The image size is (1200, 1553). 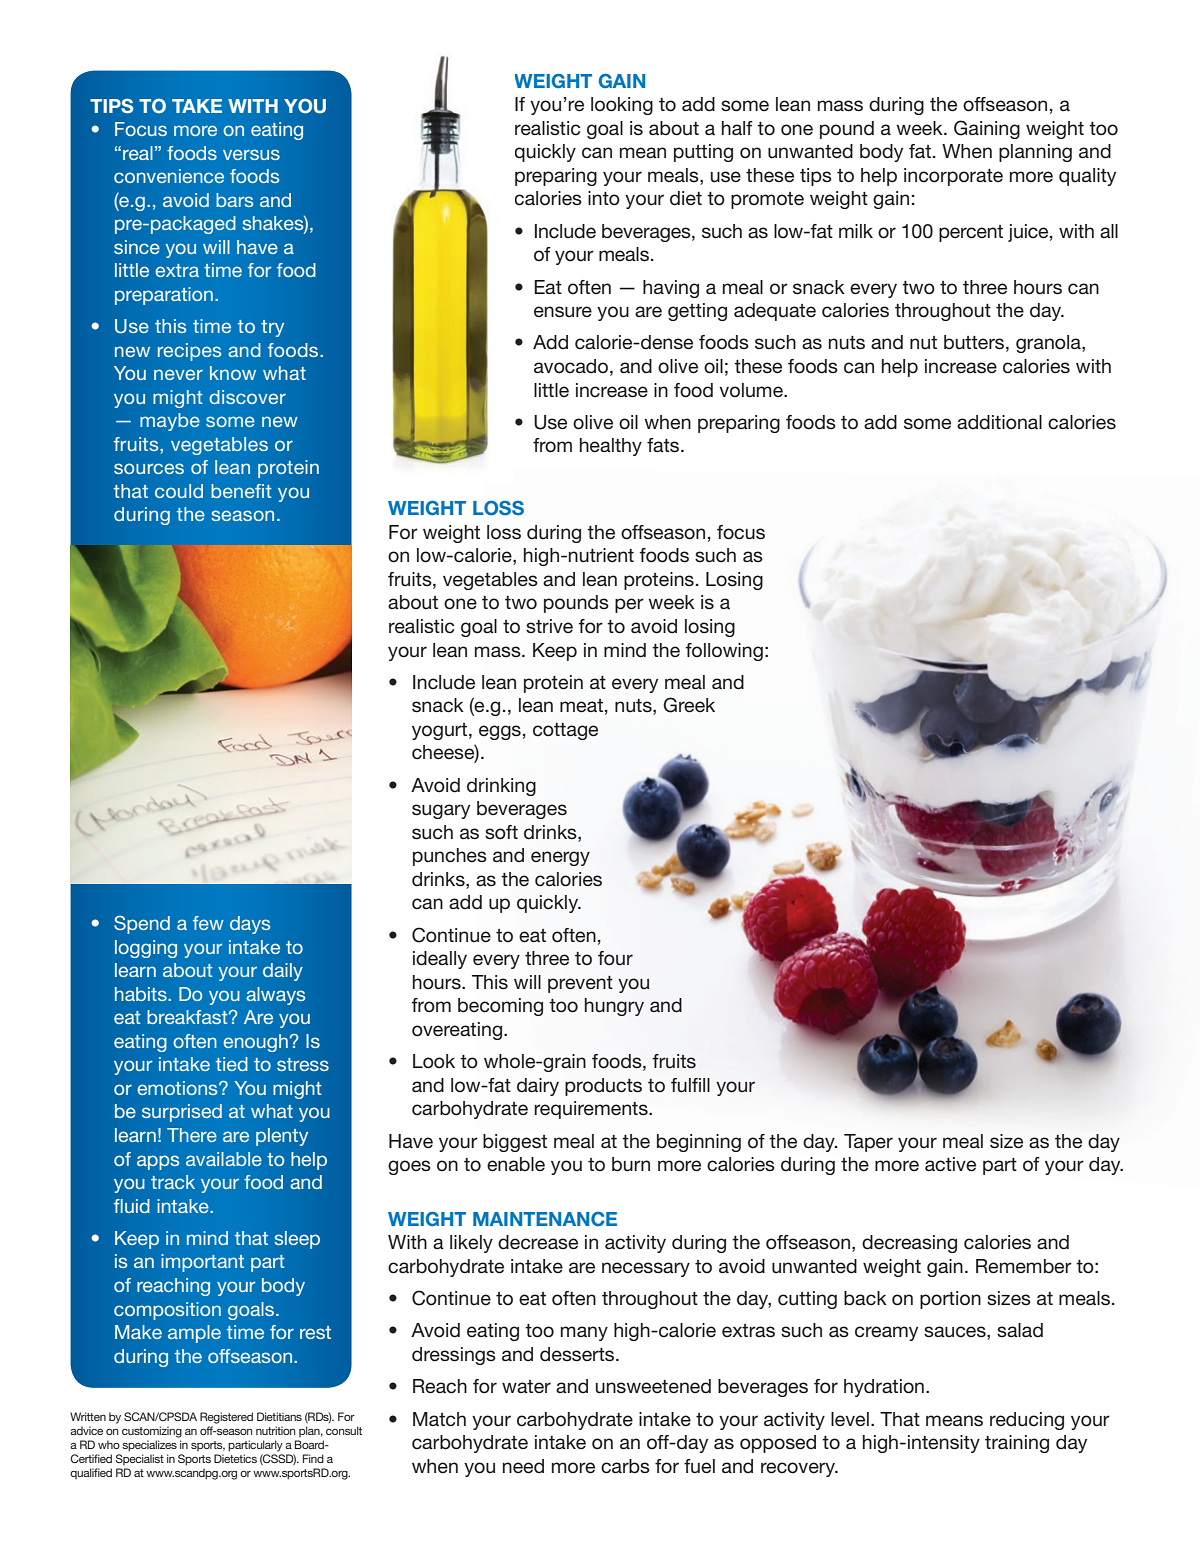 What do you see at coordinates (169, 176) in the image?
I see `convenience` at bounding box center [169, 176].
